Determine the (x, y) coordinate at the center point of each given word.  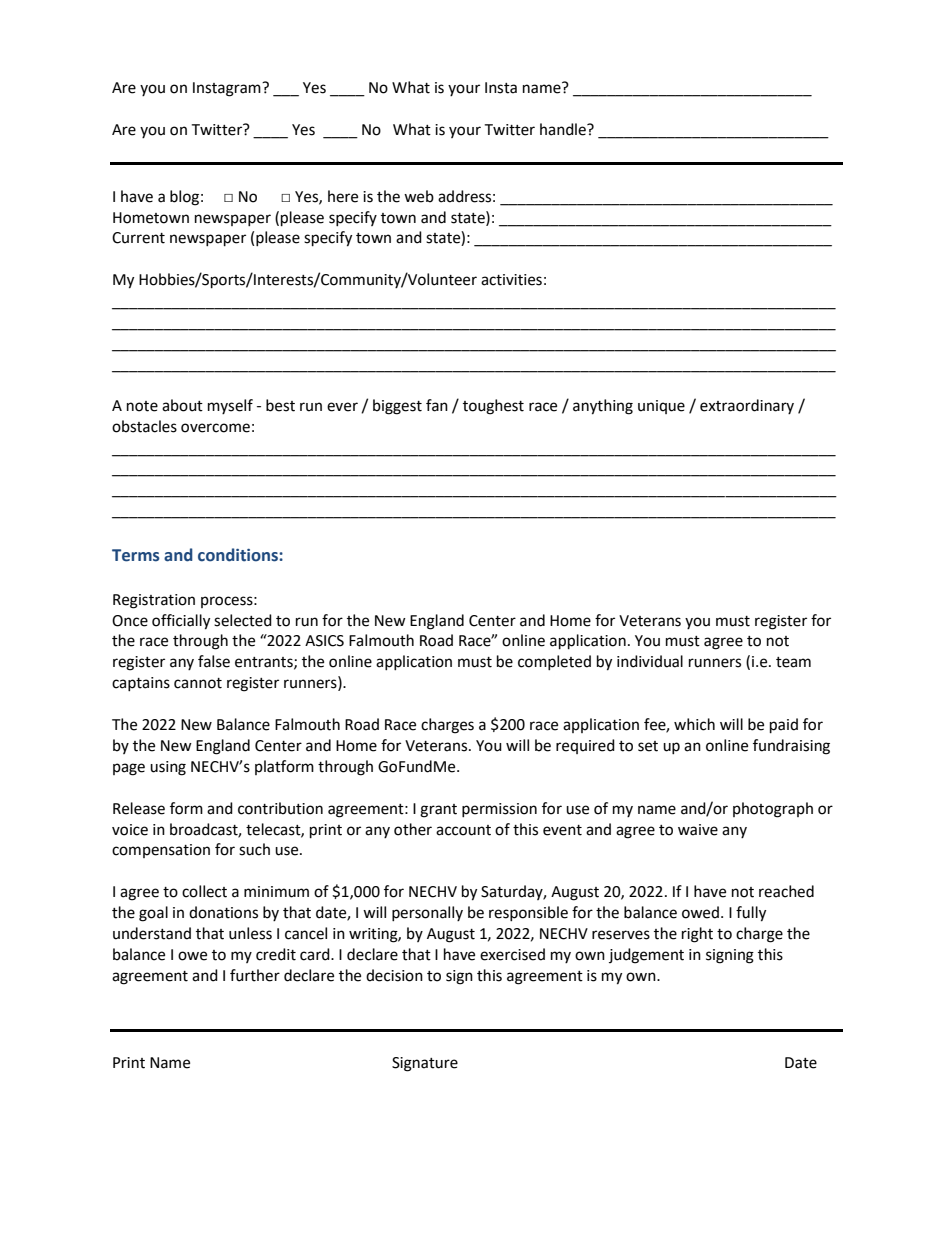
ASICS (324, 641)
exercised (512, 954)
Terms (136, 555)
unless (250, 933)
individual (650, 661)
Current (138, 238)
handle (564, 129)
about (182, 405)
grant (438, 811)
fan (437, 405)
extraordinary (747, 406)
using (168, 768)
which (694, 724)
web (419, 196)
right (697, 935)
